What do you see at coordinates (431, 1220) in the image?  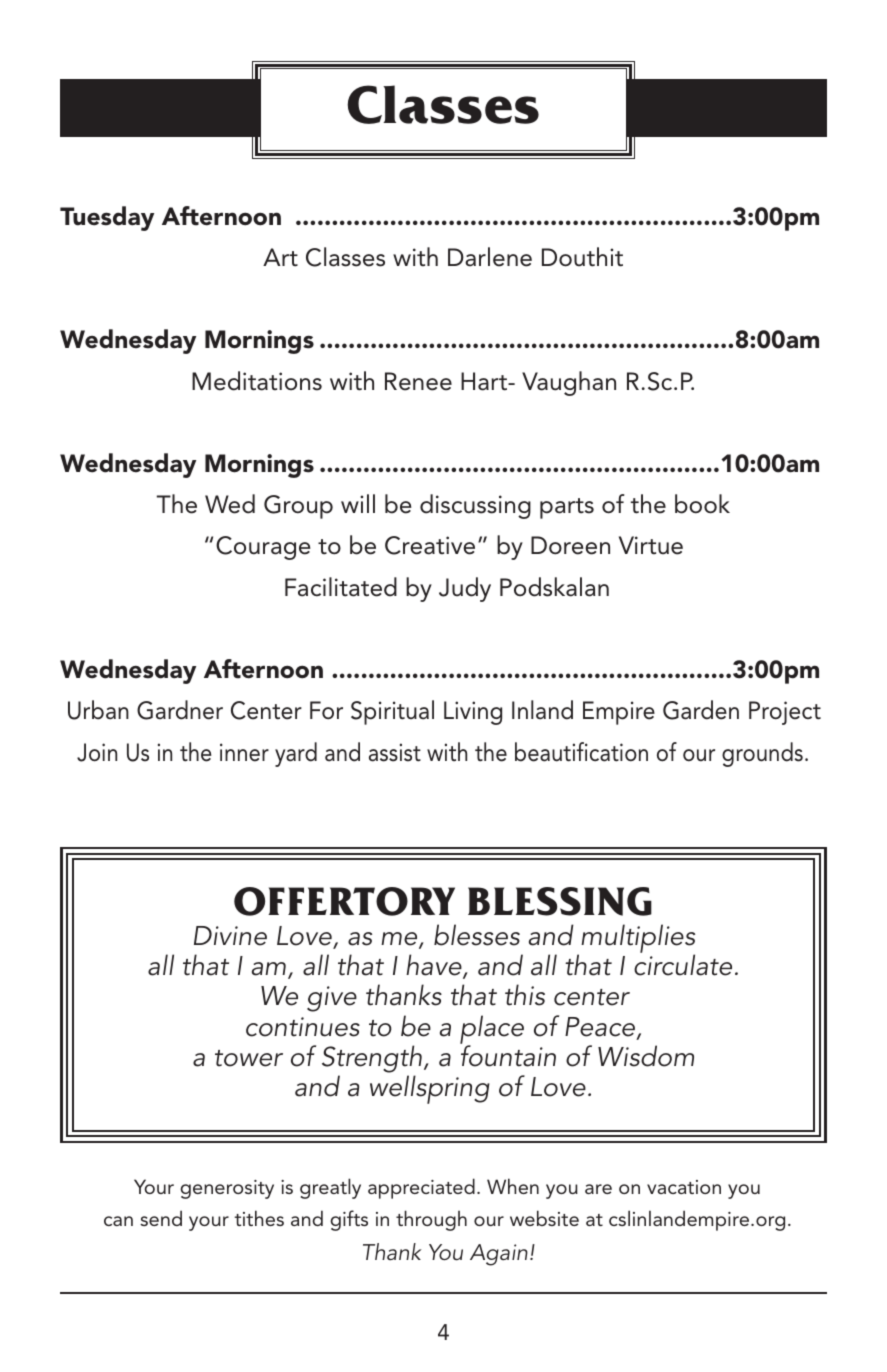 I see `through` at bounding box center [431, 1220].
